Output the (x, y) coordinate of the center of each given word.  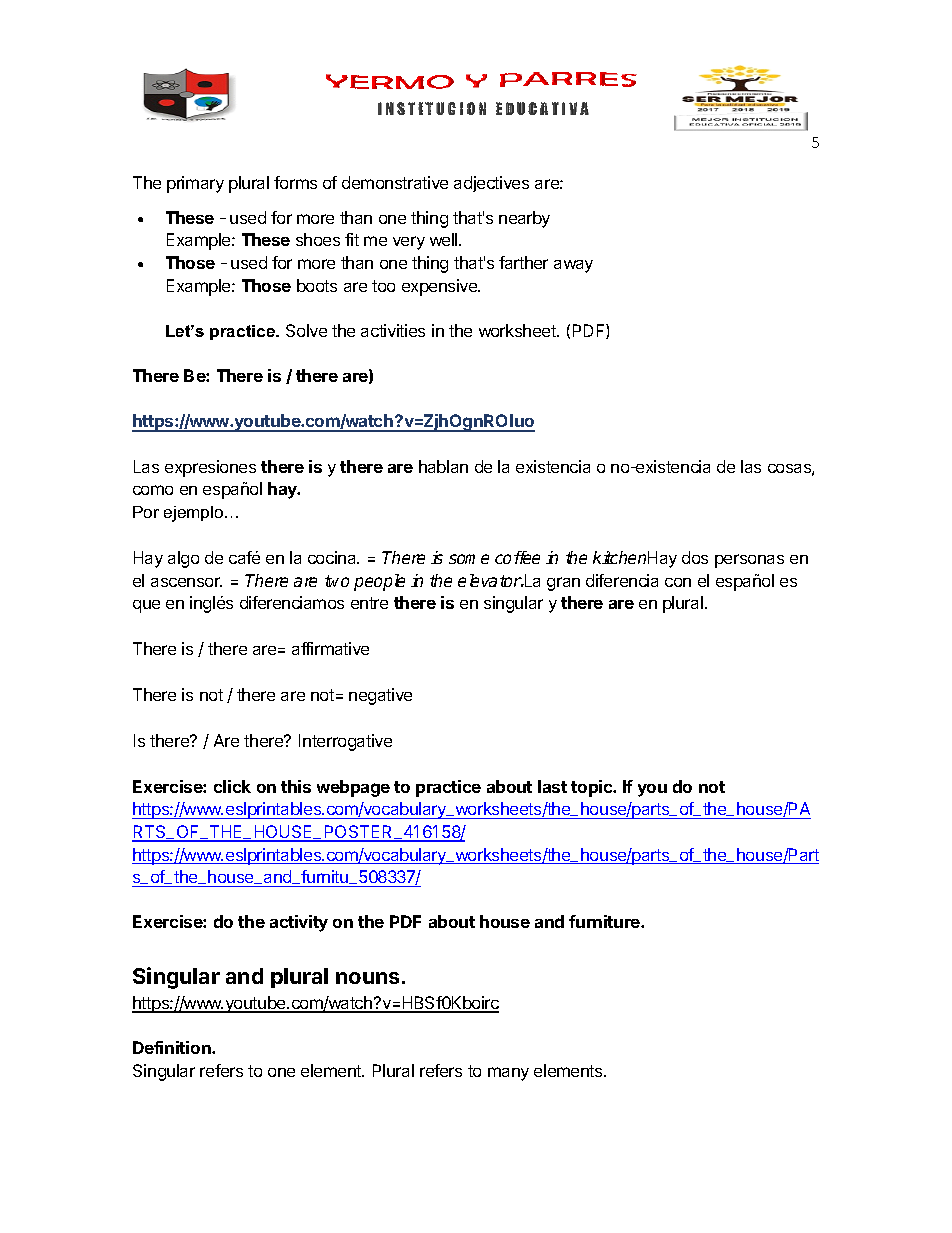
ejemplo (195, 514)
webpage (353, 788)
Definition (173, 1047)
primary (195, 184)
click (232, 786)
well (445, 239)
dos (695, 557)
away (573, 266)
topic (593, 788)
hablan (443, 466)
